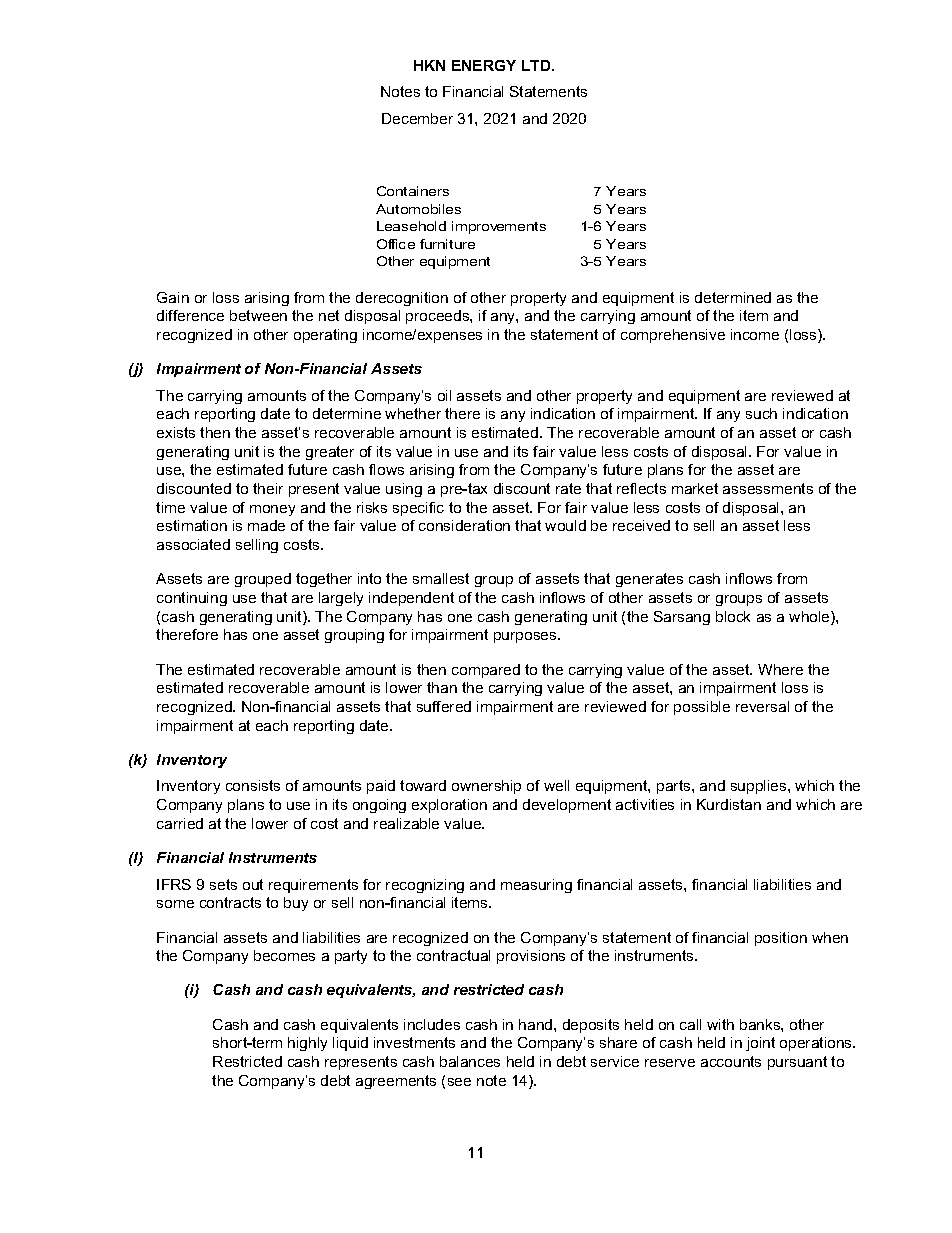 This screenshot has width=952, height=1233. I want to click on highly, so click(307, 1044).
